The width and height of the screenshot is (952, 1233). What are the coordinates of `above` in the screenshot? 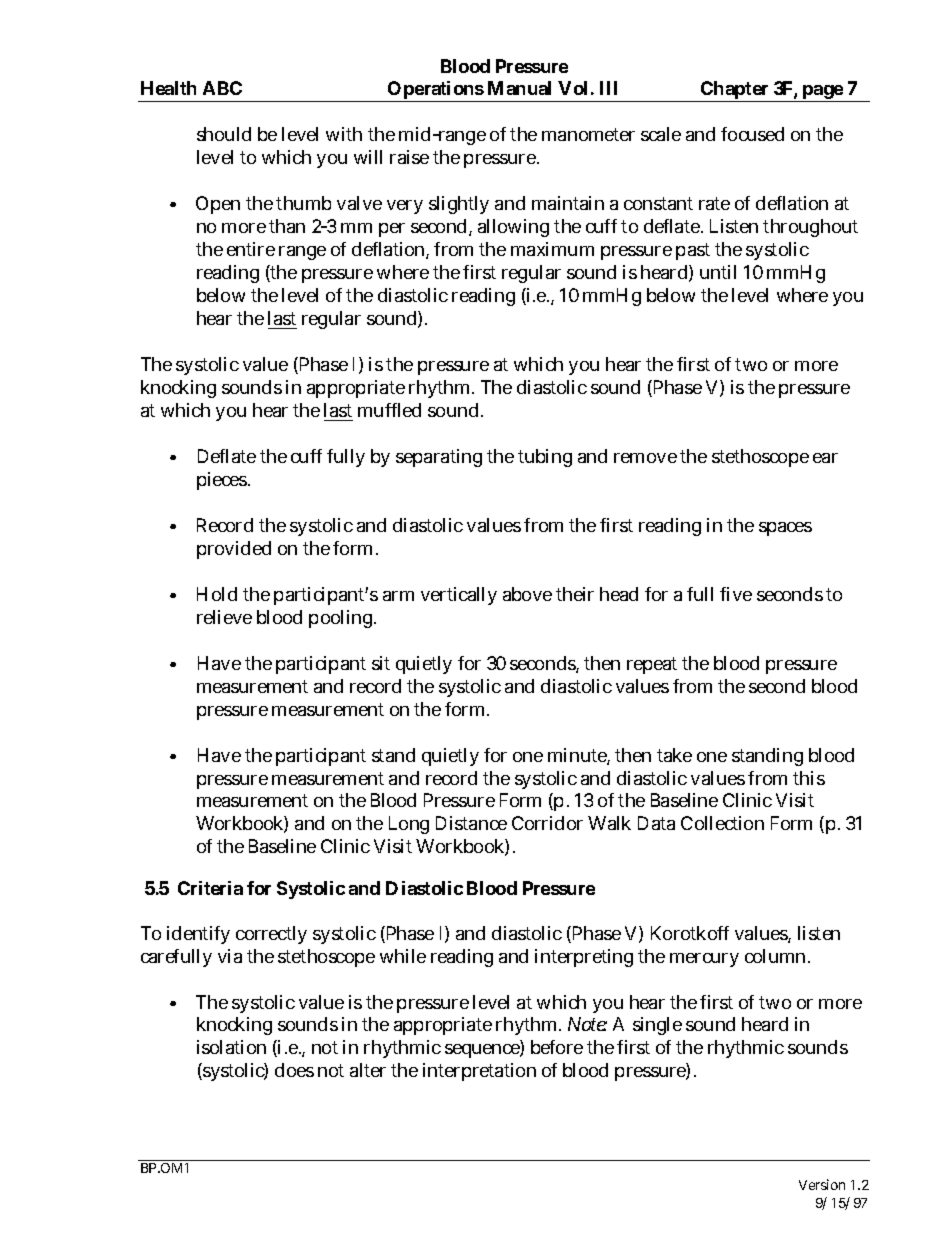 It's located at (527, 594).
